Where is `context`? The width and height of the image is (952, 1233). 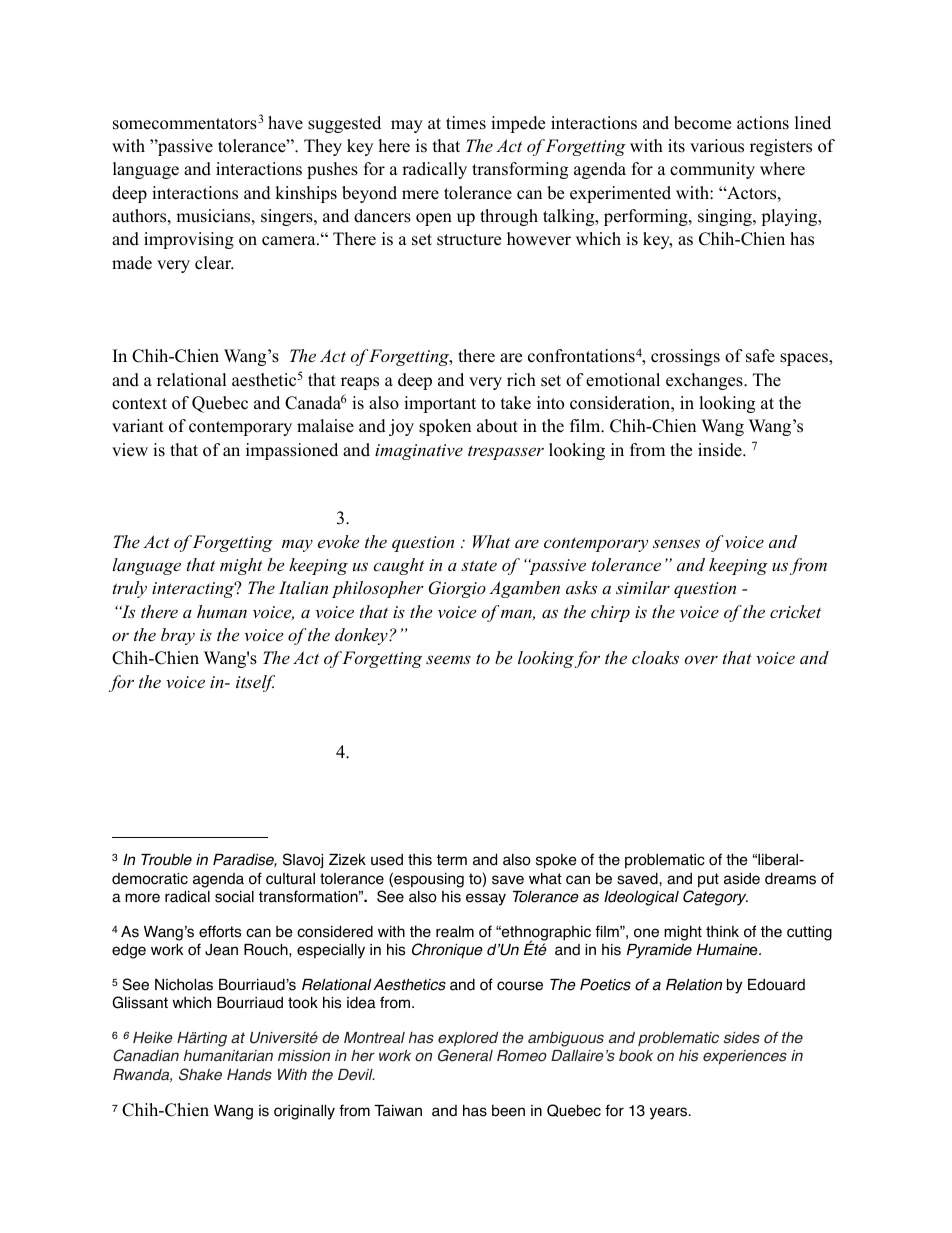
context is located at coordinates (139, 404).
